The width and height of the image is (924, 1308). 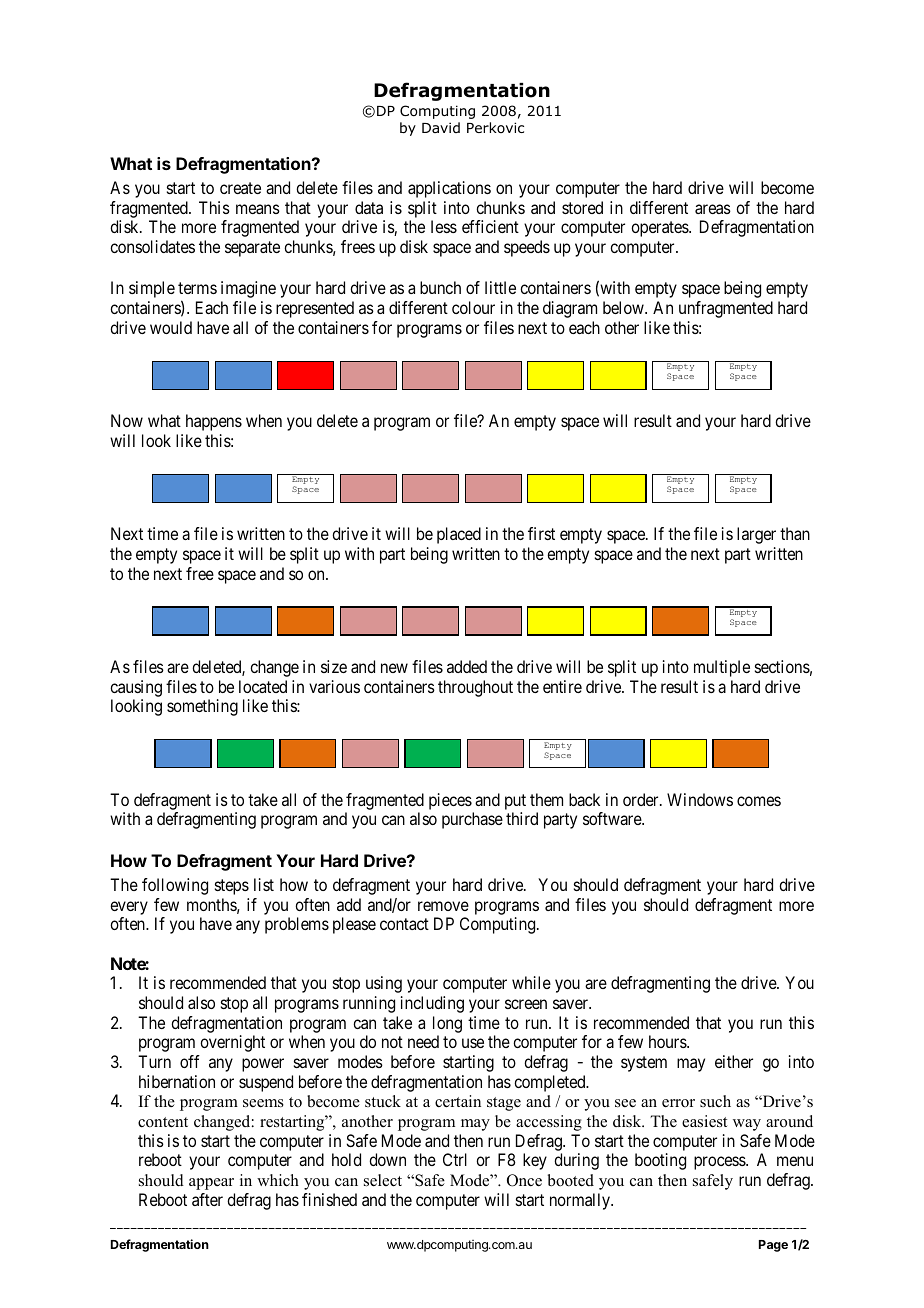 What do you see at coordinates (459, 535) in the image?
I see `placed` at bounding box center [459, 535].
